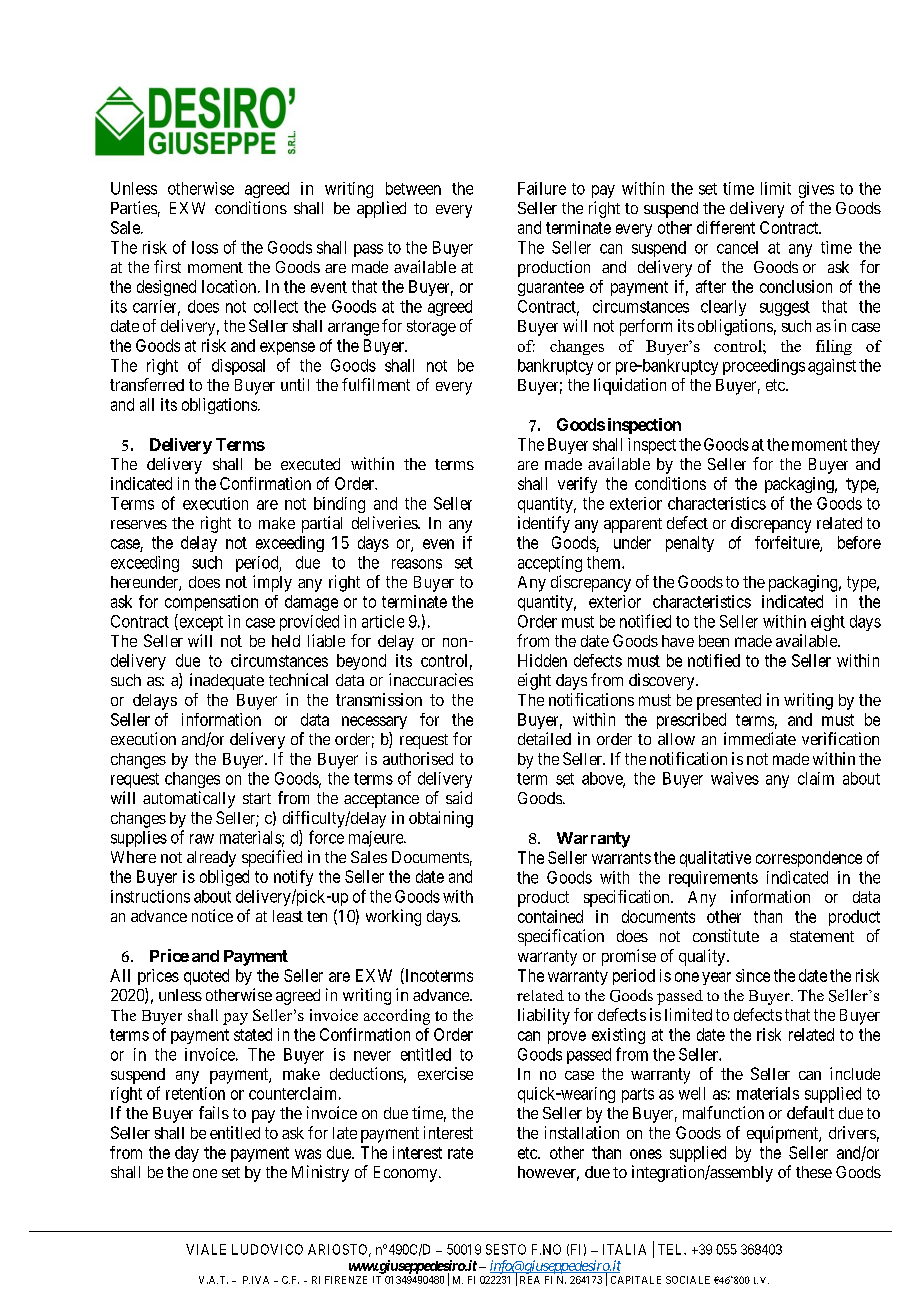 The width and height of the page is (924, 1308). Describe the element at coordinates (726, 227) in the page. I see `different` at that location.
